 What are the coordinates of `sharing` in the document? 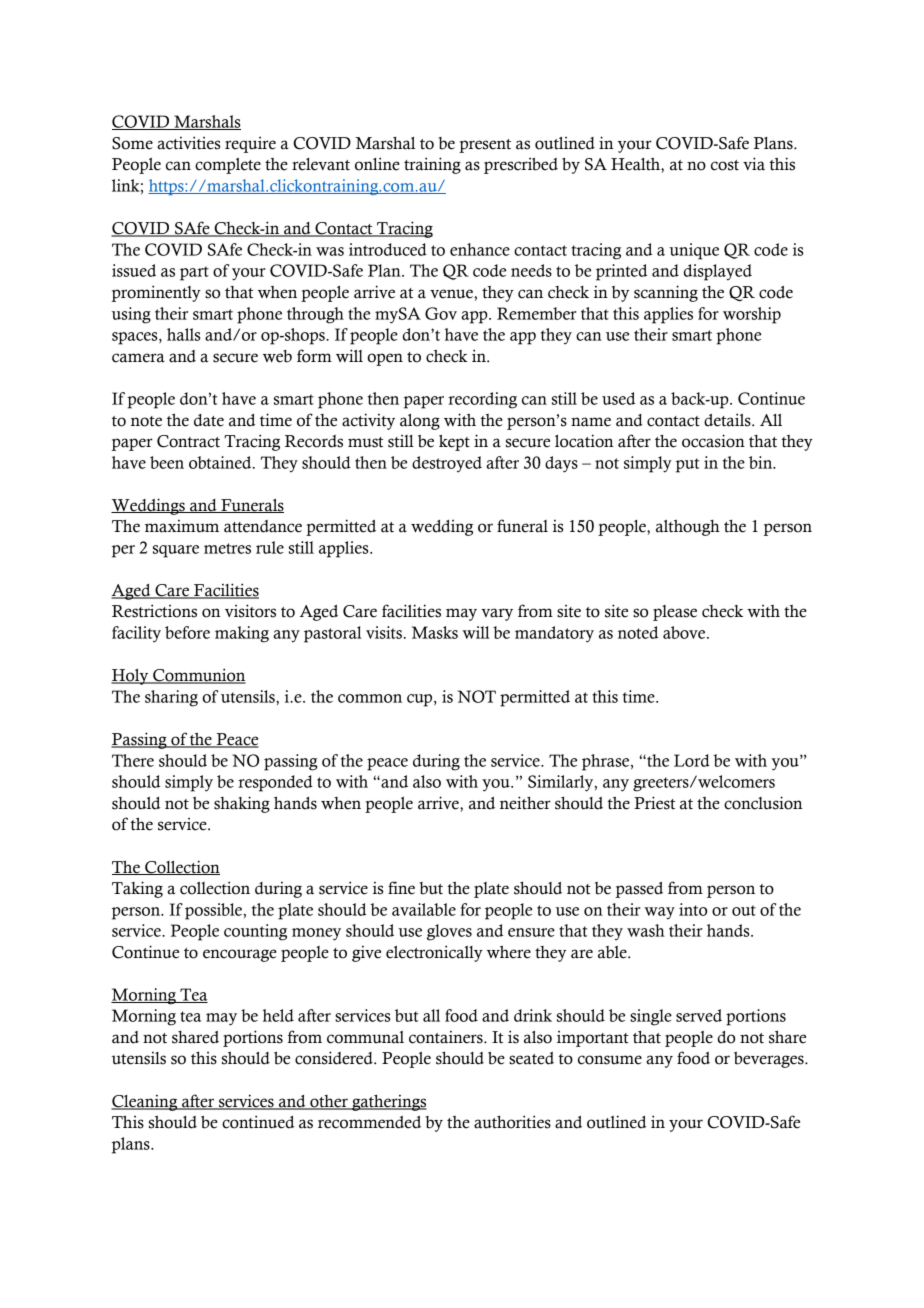 It's located at (171, 698).
